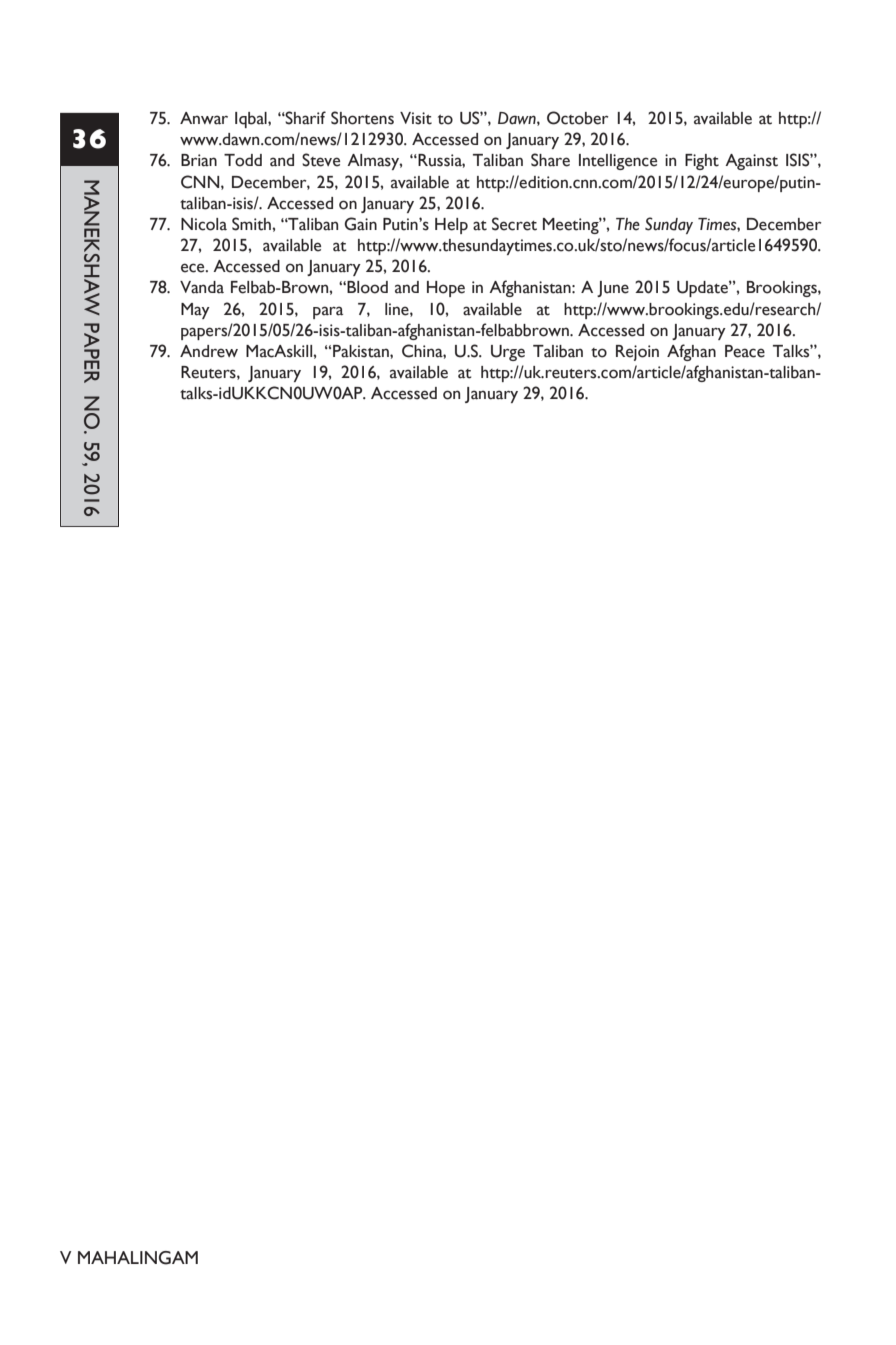  I want to click on Visit, so click(416, 118).
